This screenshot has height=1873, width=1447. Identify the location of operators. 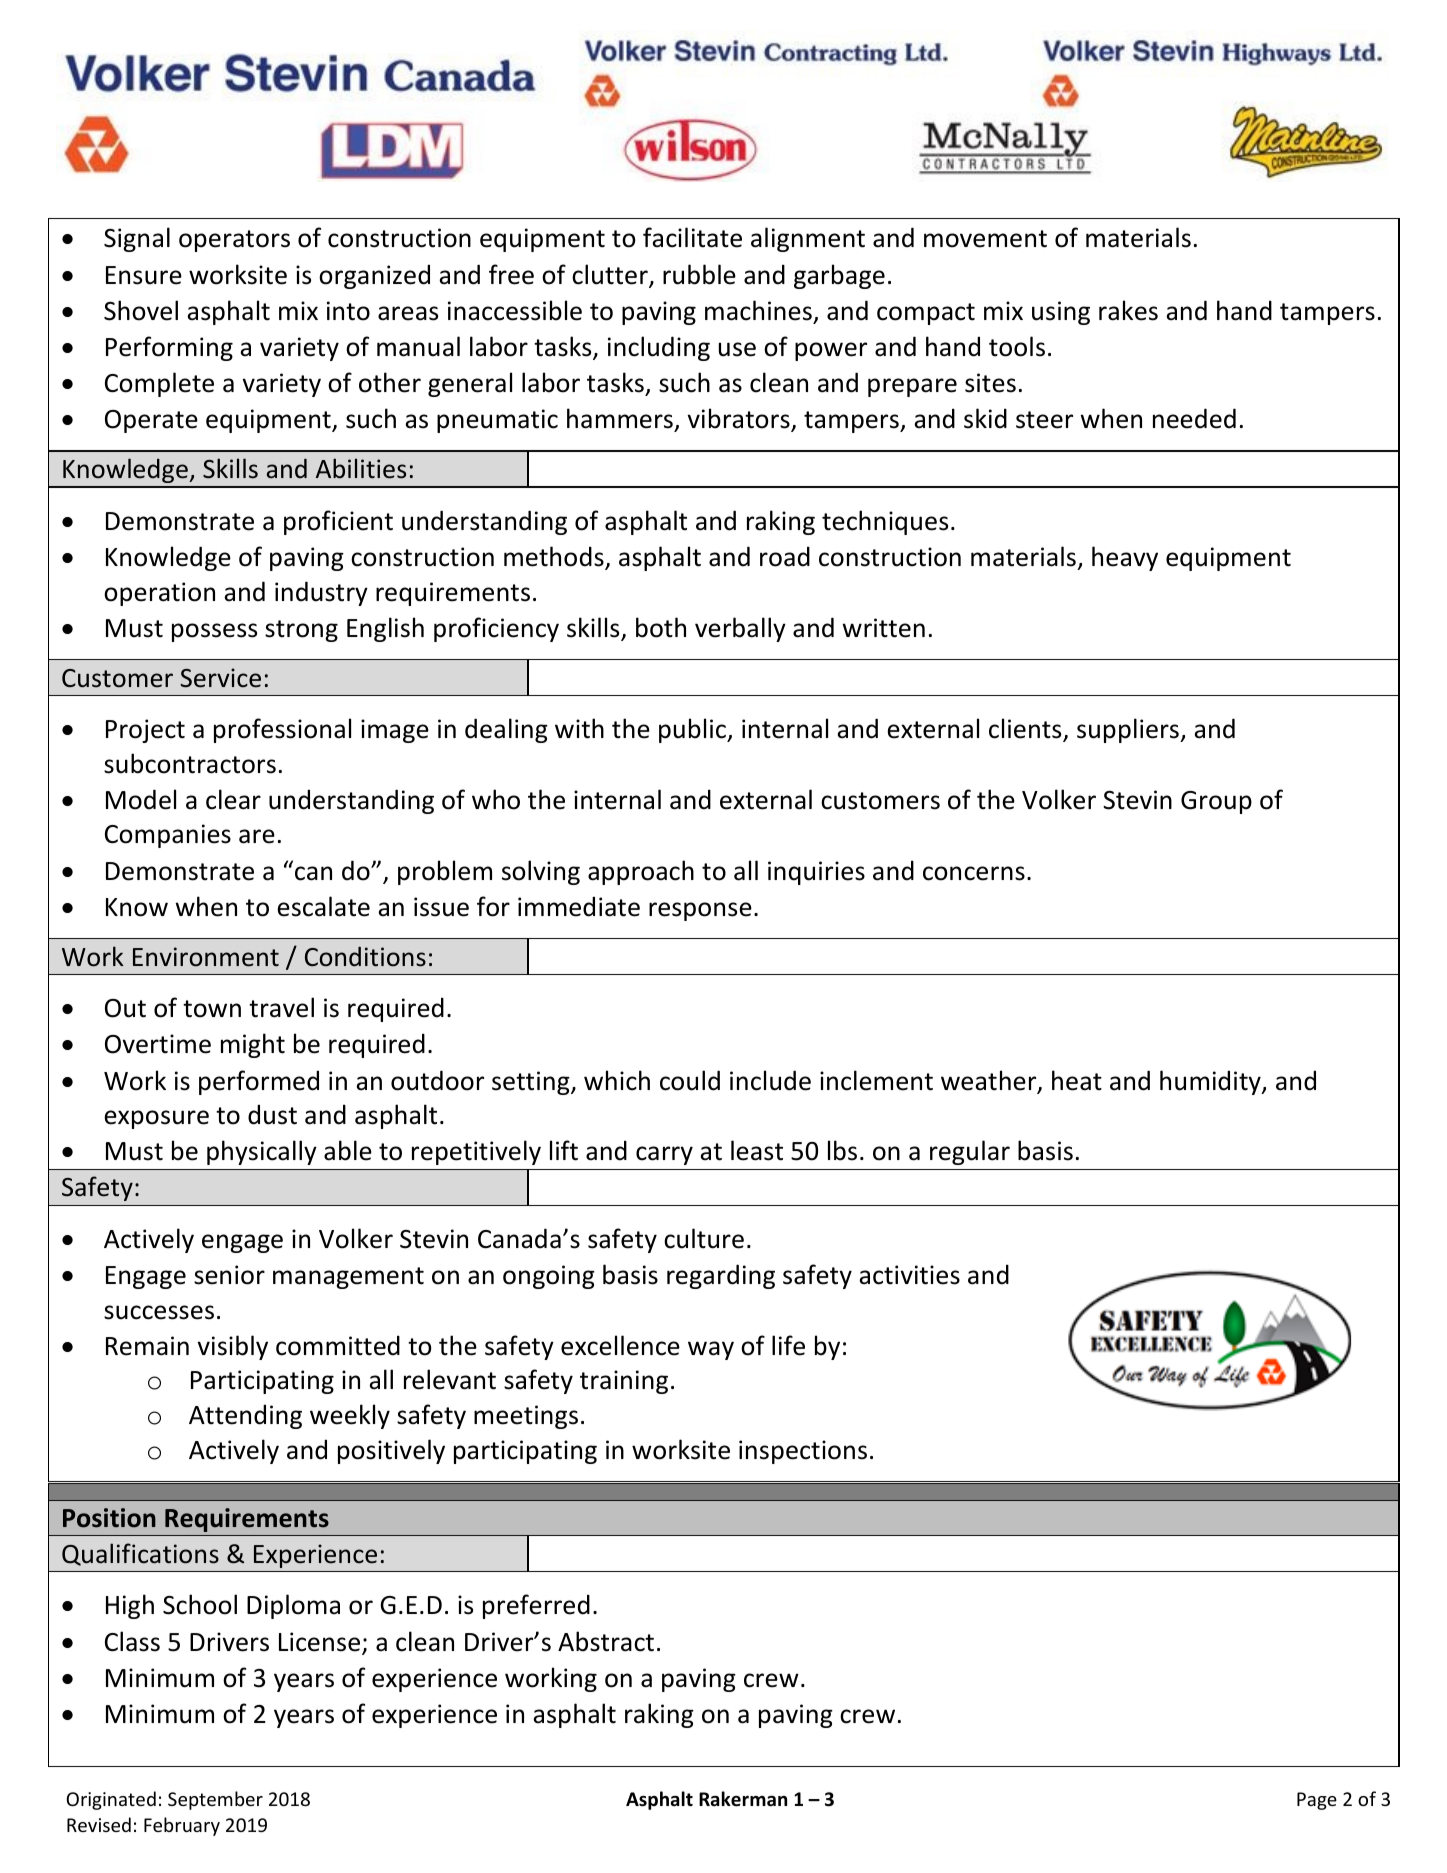
(234, 241).
